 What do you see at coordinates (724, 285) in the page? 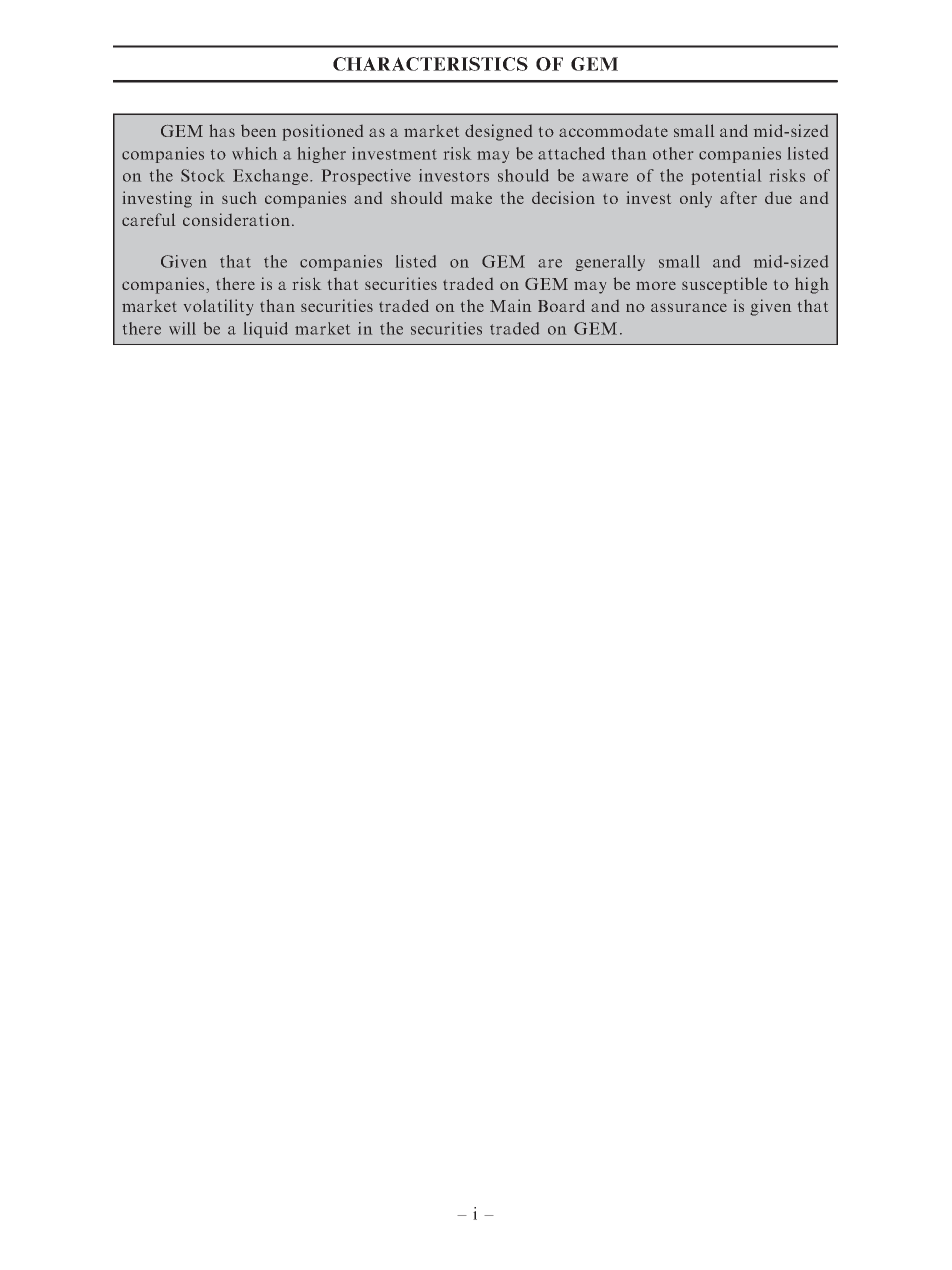
I see `susceptible` at bounding box center [724, 285].
